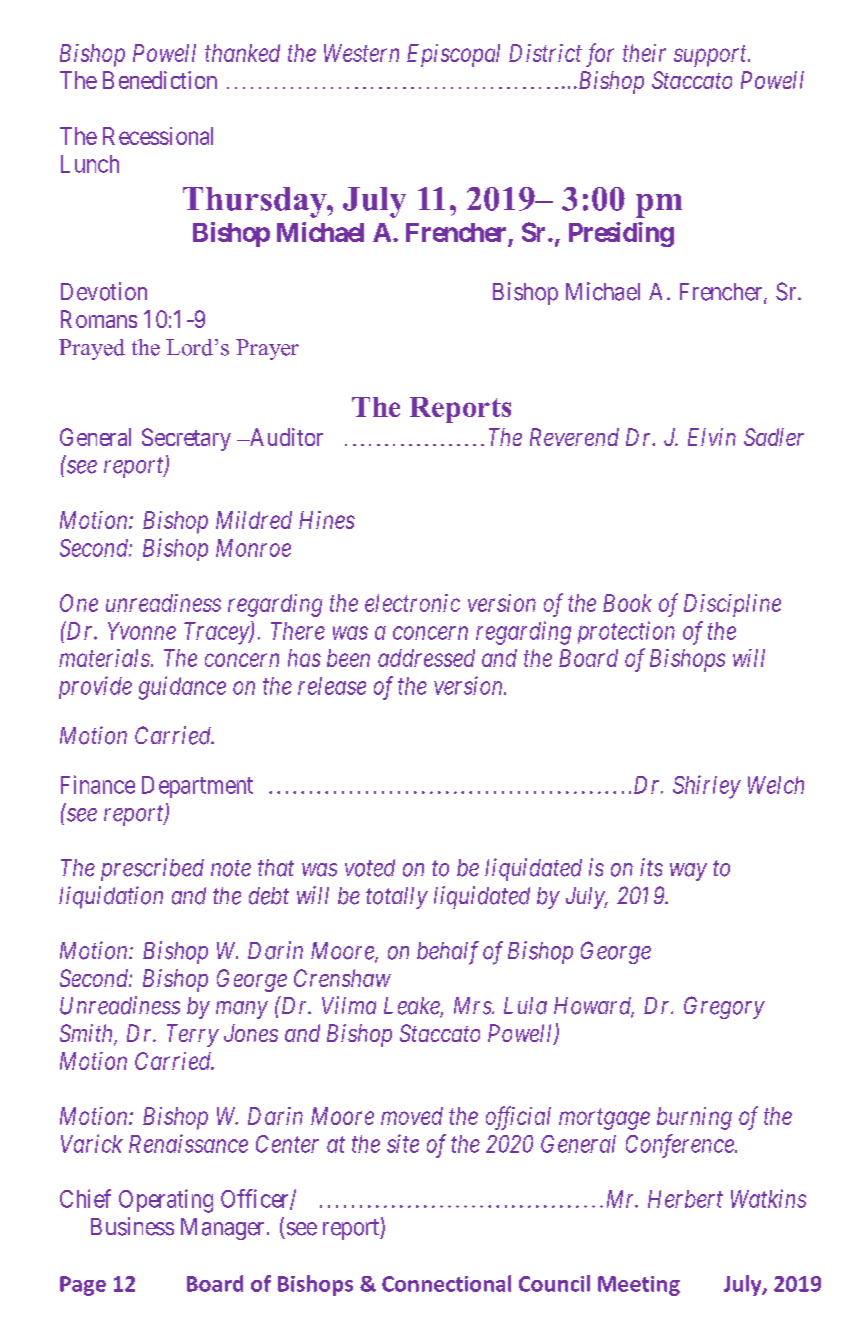 This screenshot has width=864, height=1336. What do you see at coordinates (403, 1143) in the screenshot?
I see `site` at bounding box center [403, 1143].
